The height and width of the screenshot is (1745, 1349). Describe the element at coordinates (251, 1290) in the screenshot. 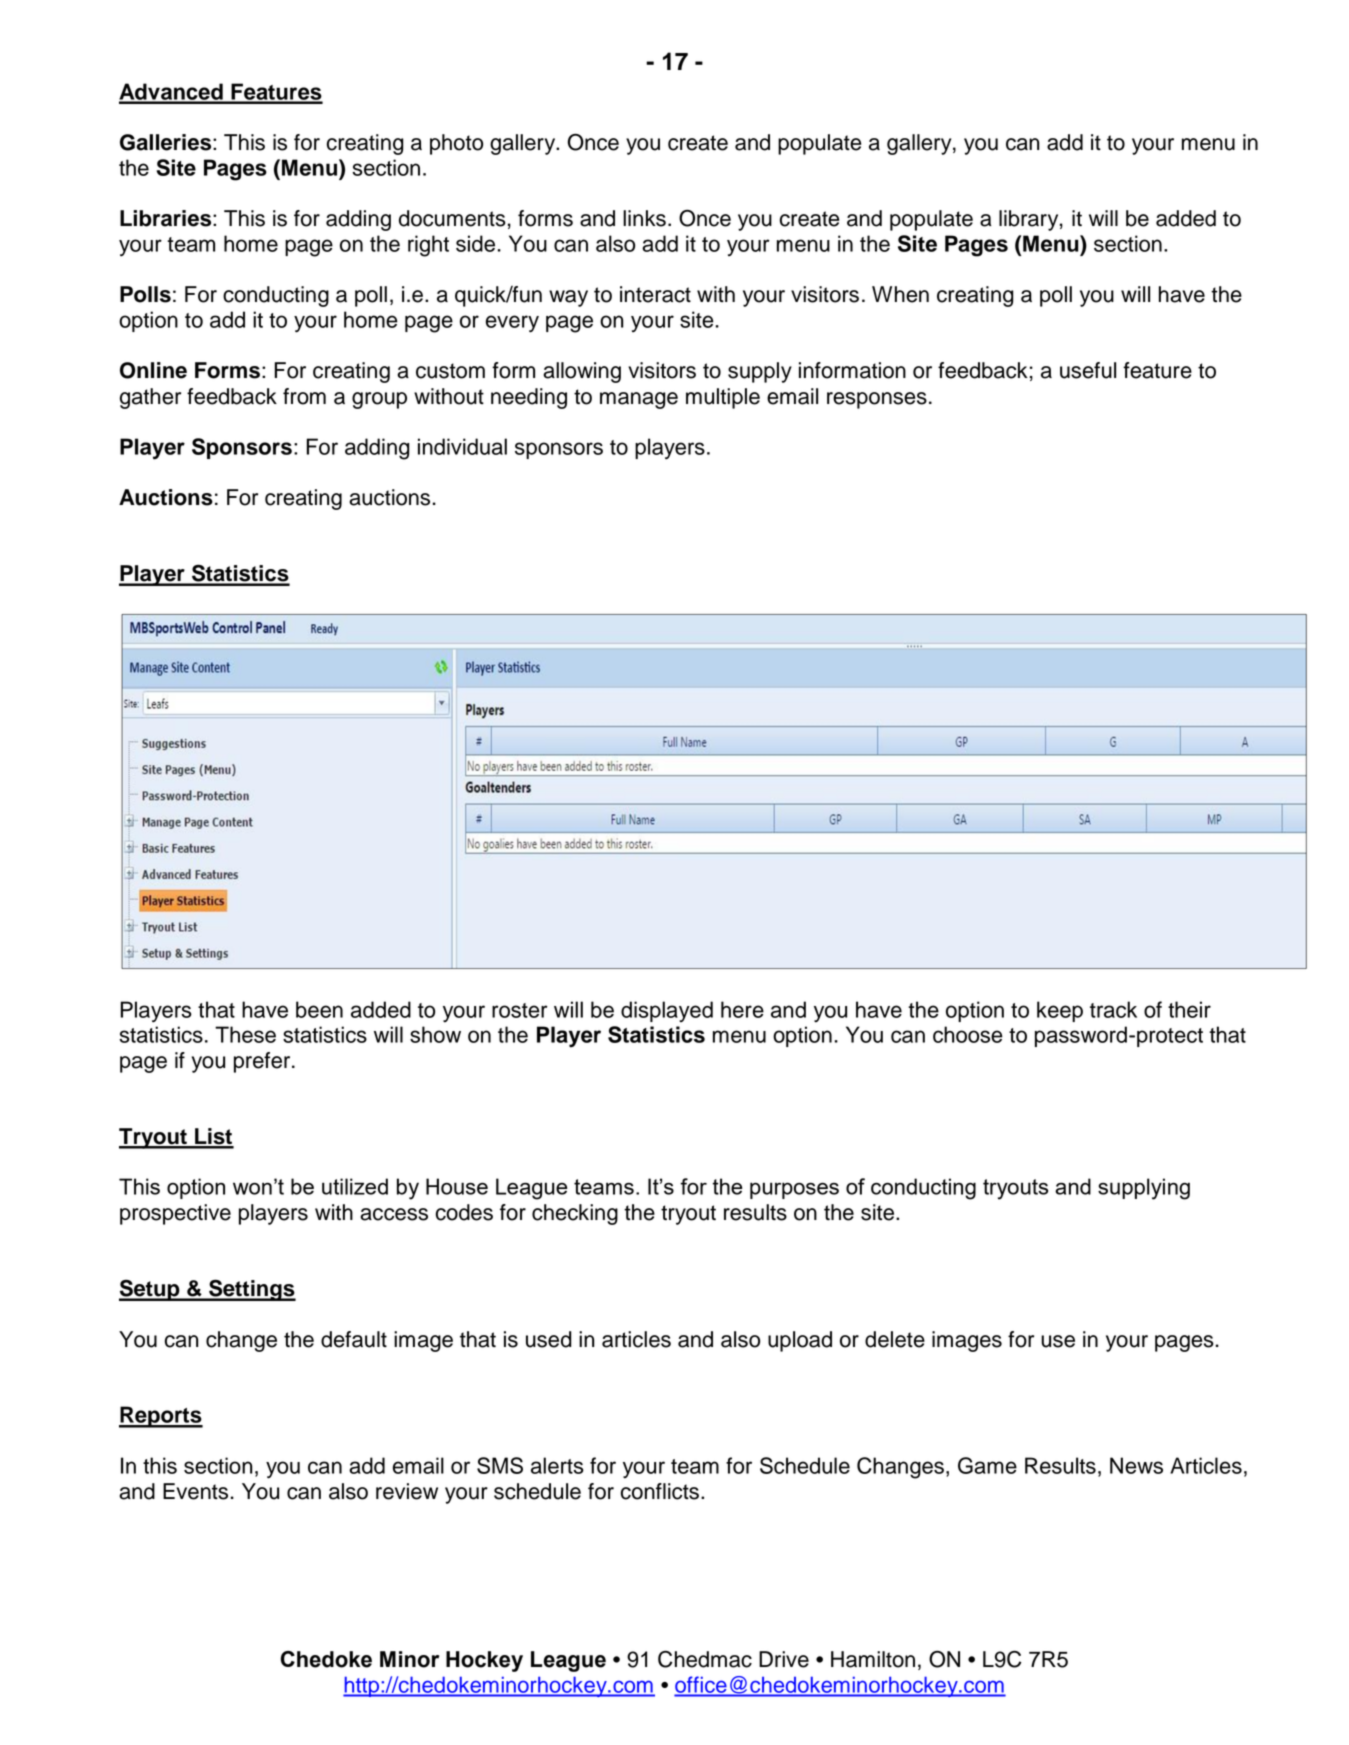

I see `Settings` at that location.
